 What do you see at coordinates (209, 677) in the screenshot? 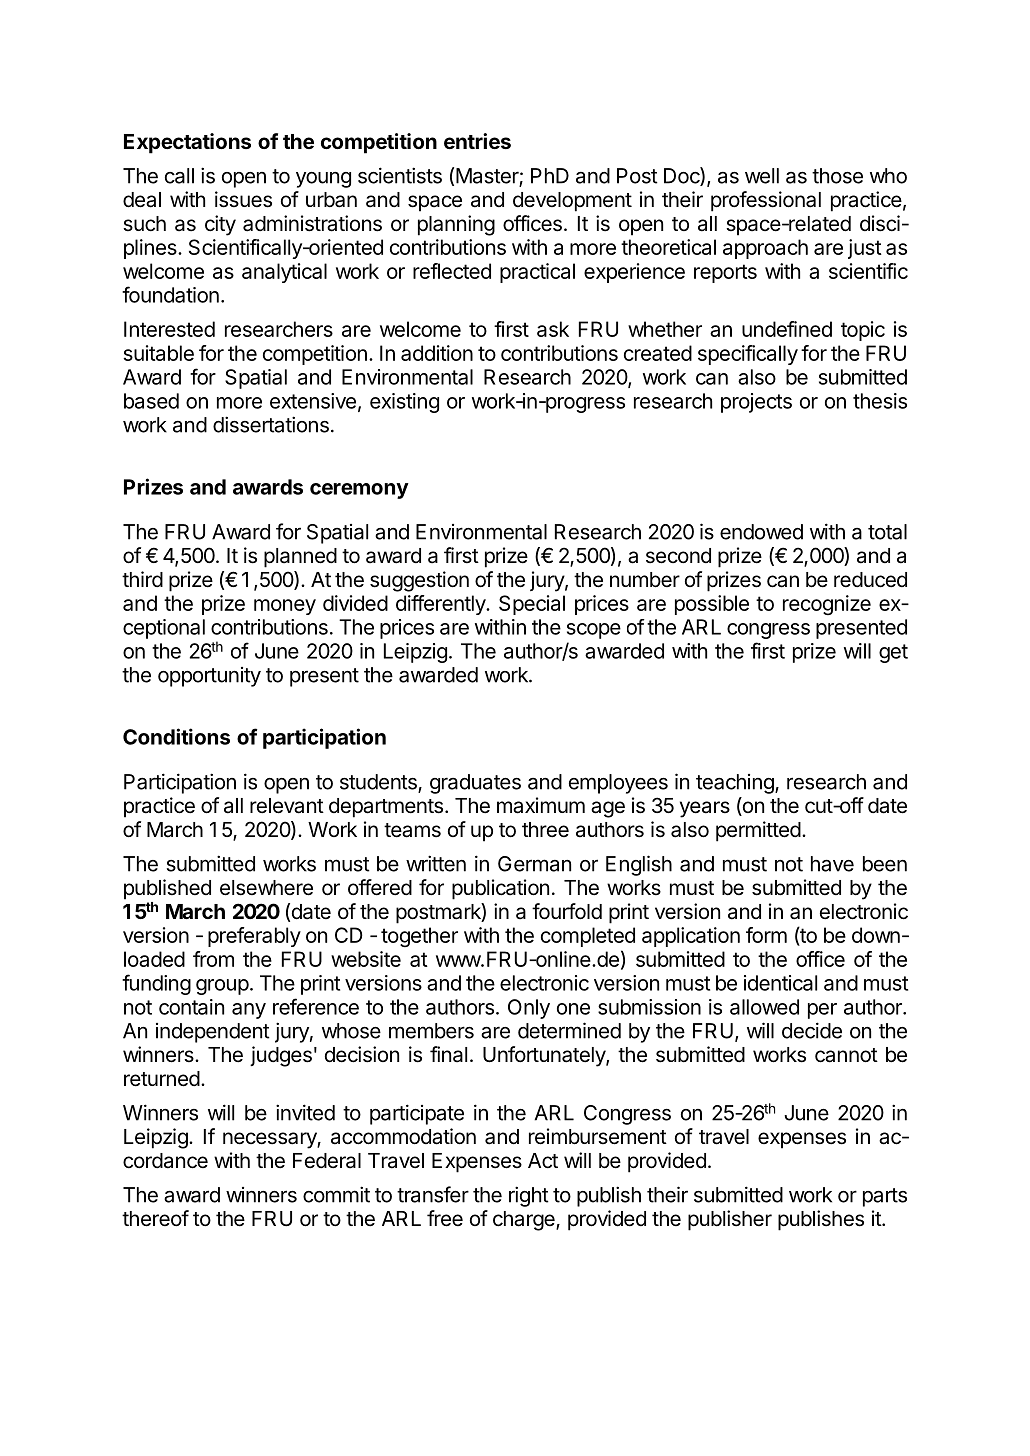
I see `opportunity` at bounding box center [209, 677].
